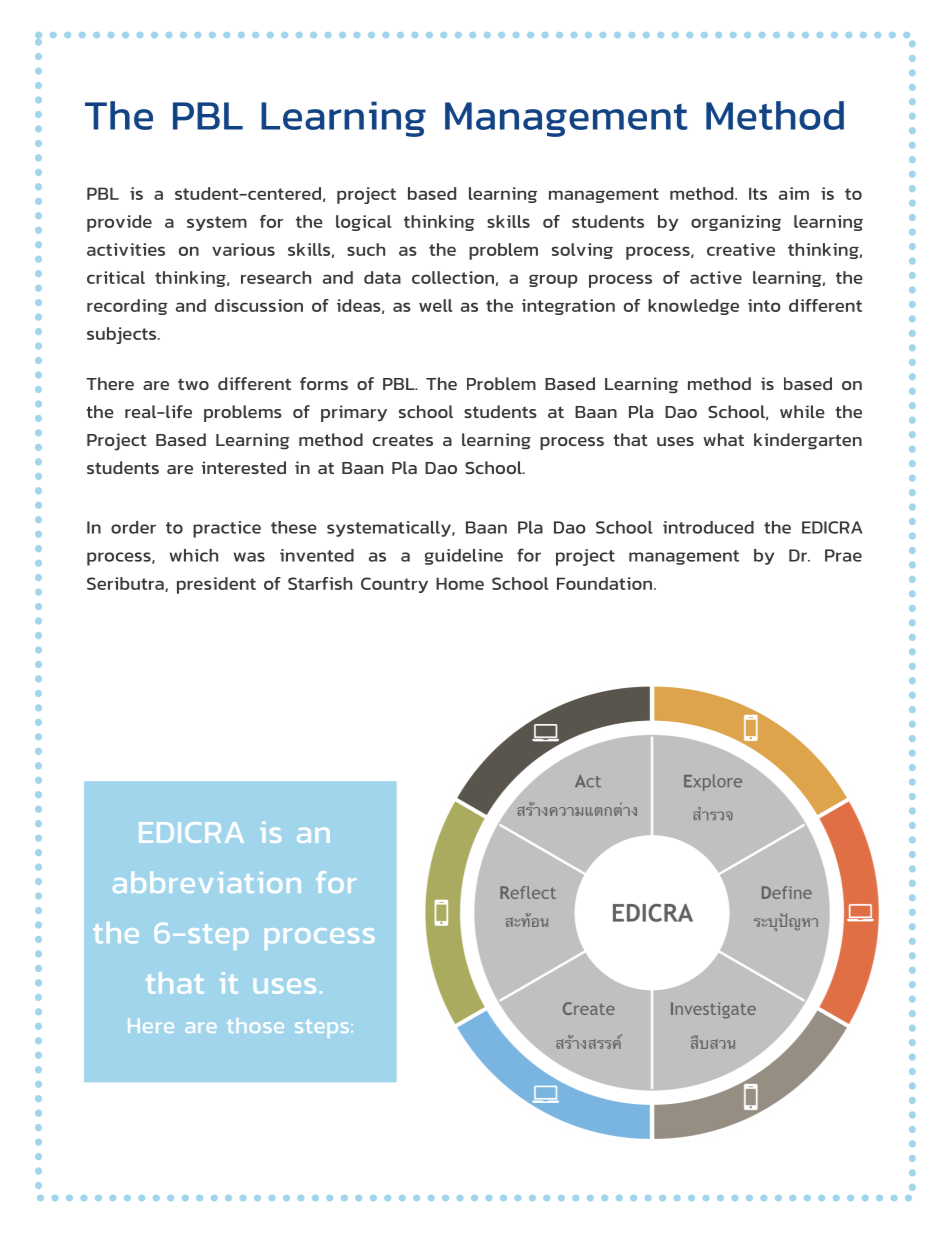  Describe the element at coordinates (403, 440) in the screenshot. I see `creates` at that location.
